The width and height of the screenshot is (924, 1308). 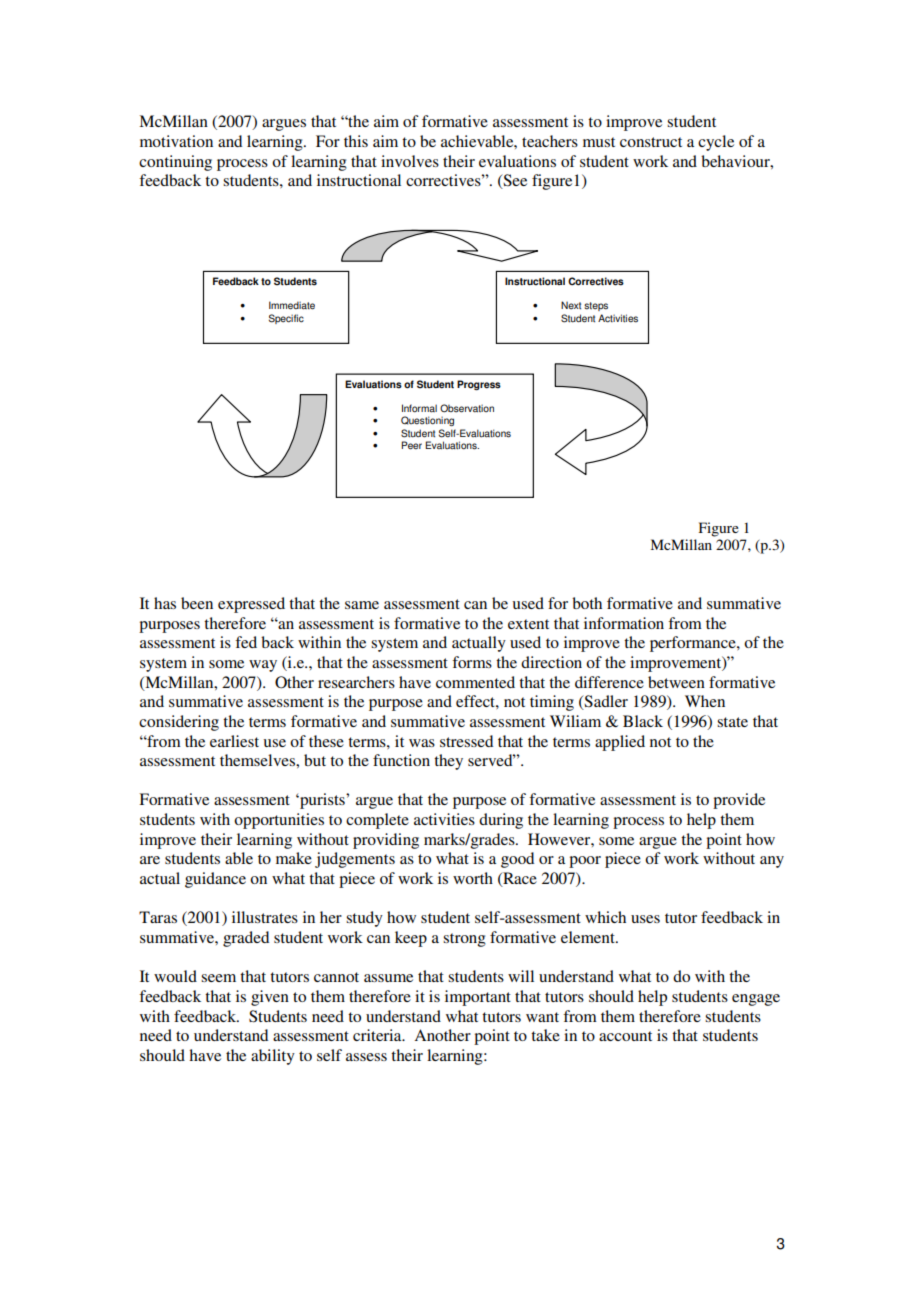 I want to click on ability, so click(x=273, y=1057).
